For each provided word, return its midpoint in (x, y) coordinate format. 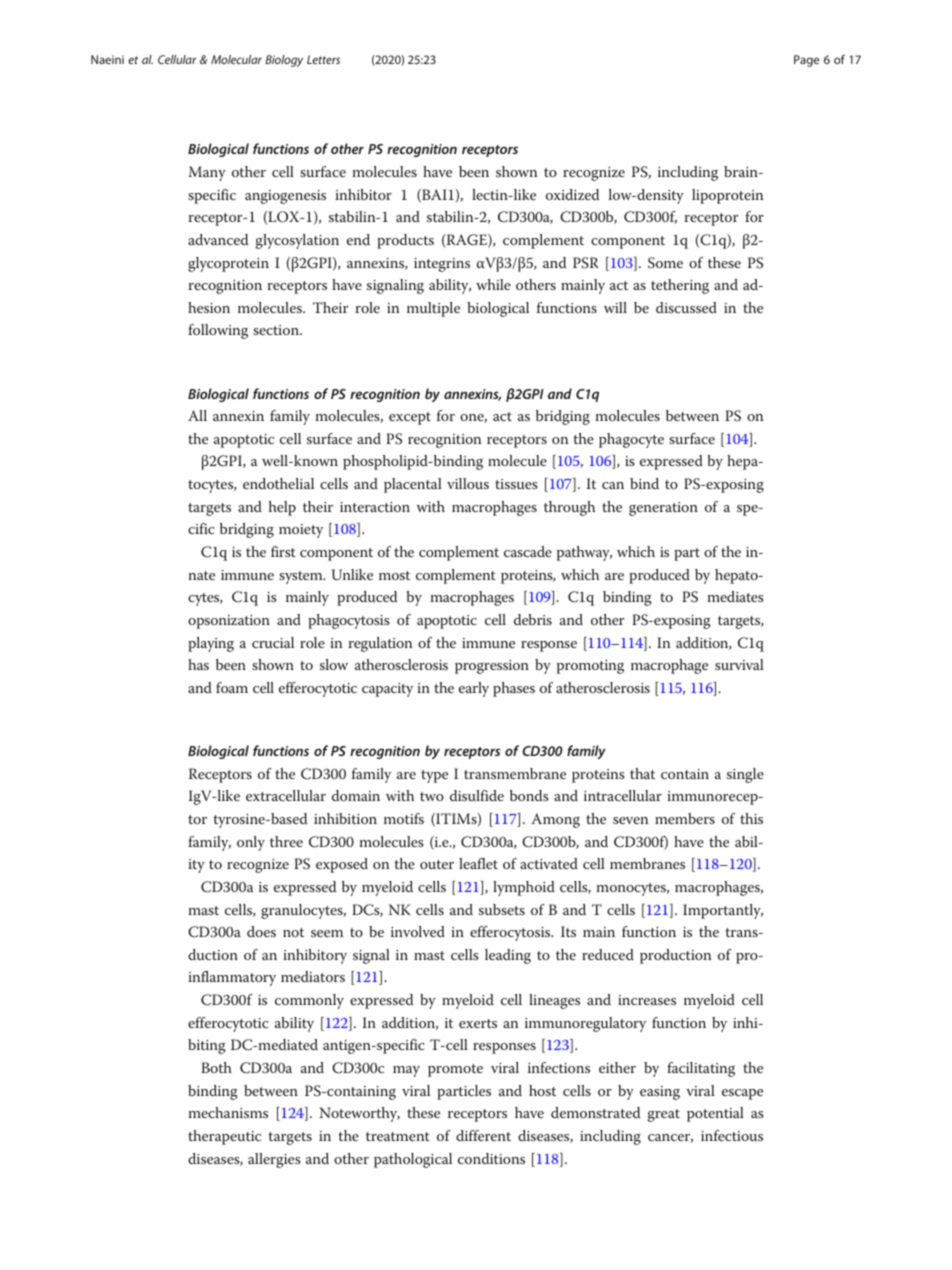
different (483, 1135)
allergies (274, 1160)
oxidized (572, 194)
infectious (732, 1135)
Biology (284, 61)
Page (806, 61)
